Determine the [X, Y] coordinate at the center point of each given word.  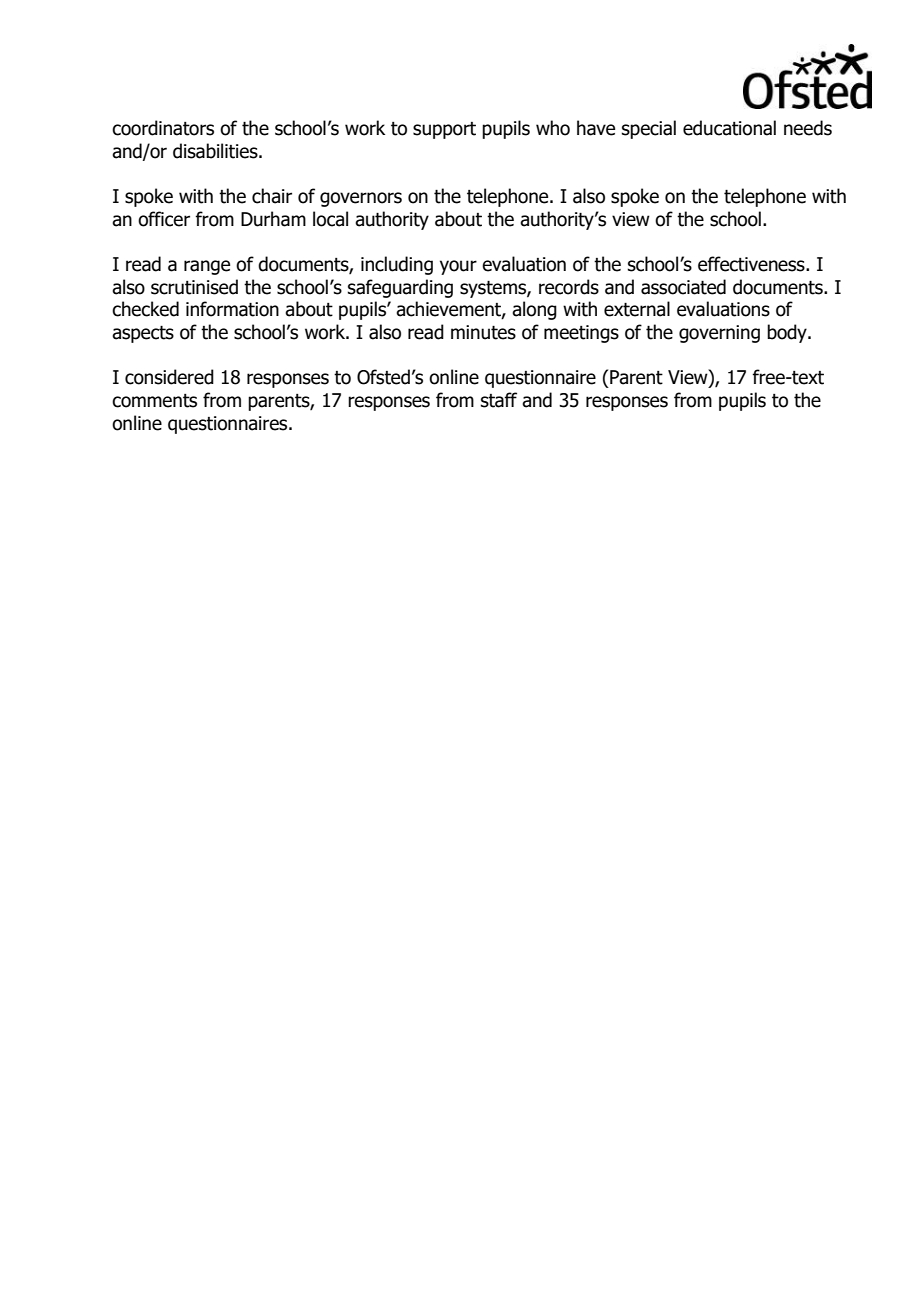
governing [719, 334]
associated [683, 287]
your [458, 267]
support [444, 130]
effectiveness [752, 264]
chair [272, 196]
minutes [483, 332]
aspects [143, 334]
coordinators [163, 128]
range [207, 267]
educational [729, 128]
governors [361, 199]
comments [154, 401]
